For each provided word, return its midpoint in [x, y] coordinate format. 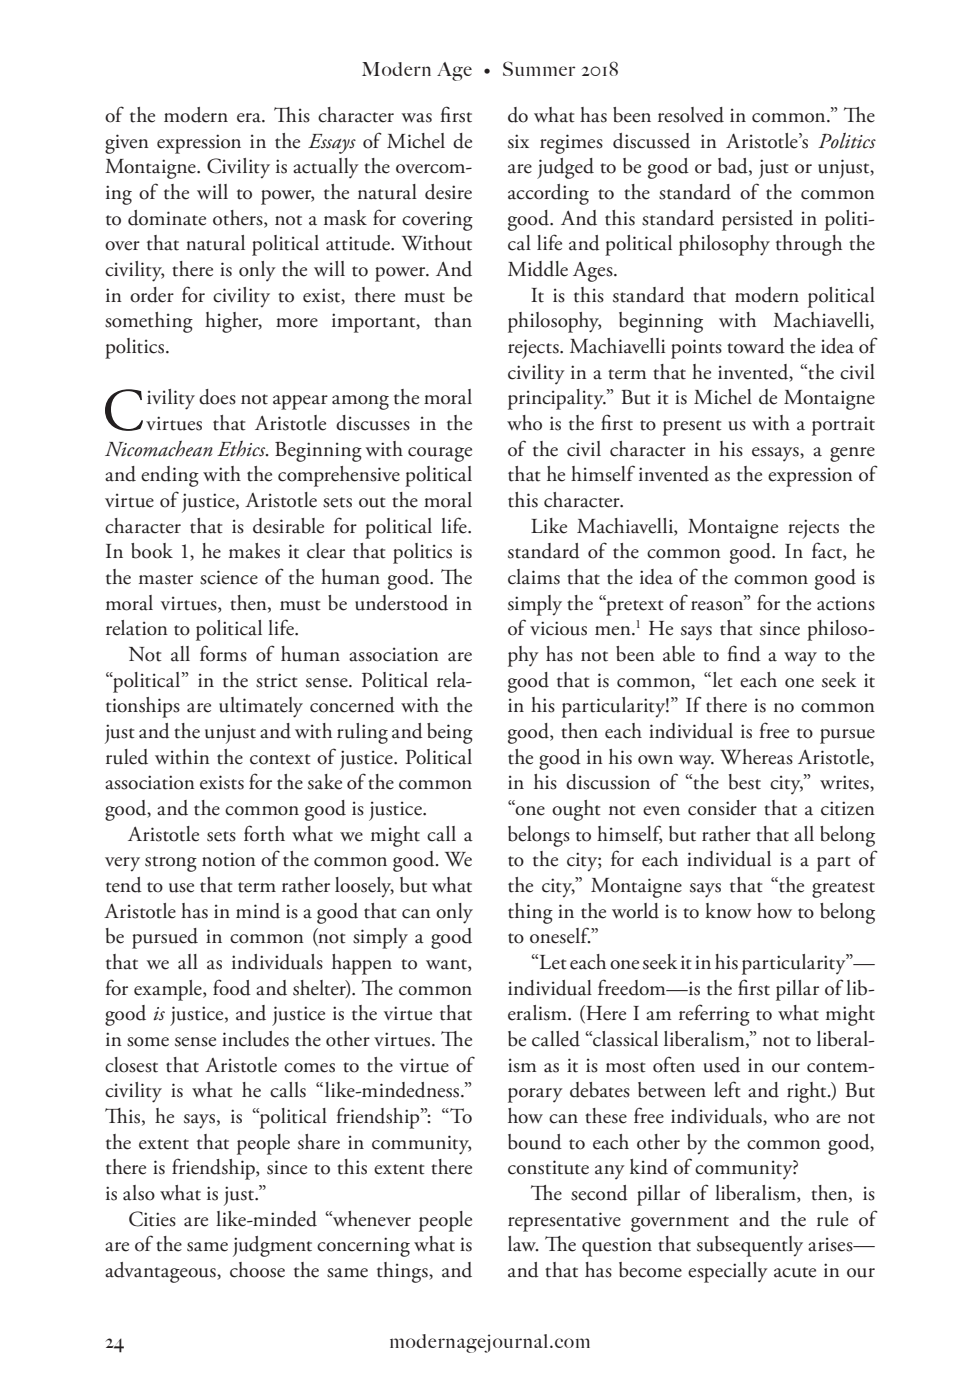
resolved [691, 115]
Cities [152, 1219]
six [518, 141]
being [450, 733]
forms [223, 653]
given [127, 144]
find [744, 653]
